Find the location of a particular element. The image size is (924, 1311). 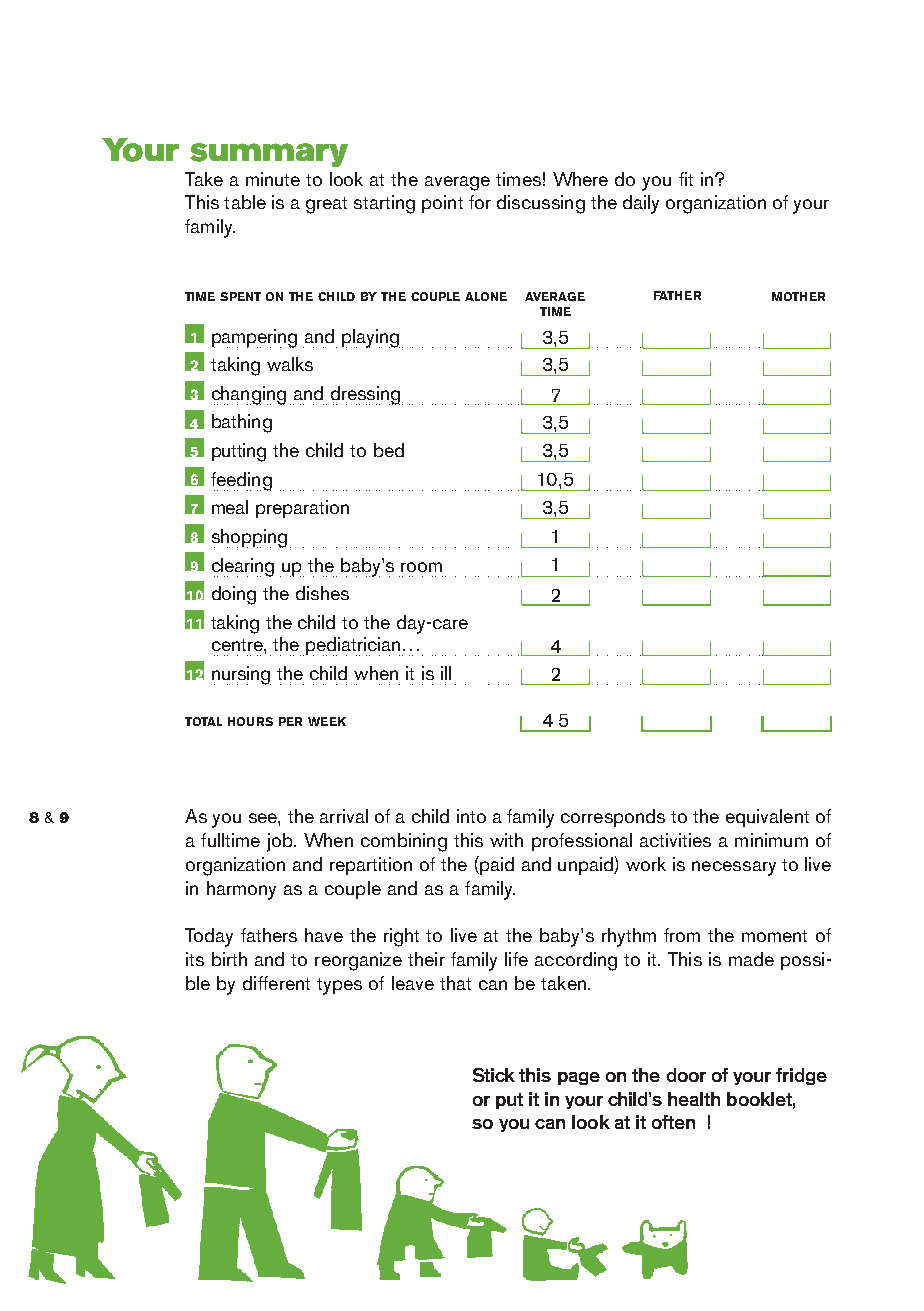

fit is located at coordinates (686, 179).
